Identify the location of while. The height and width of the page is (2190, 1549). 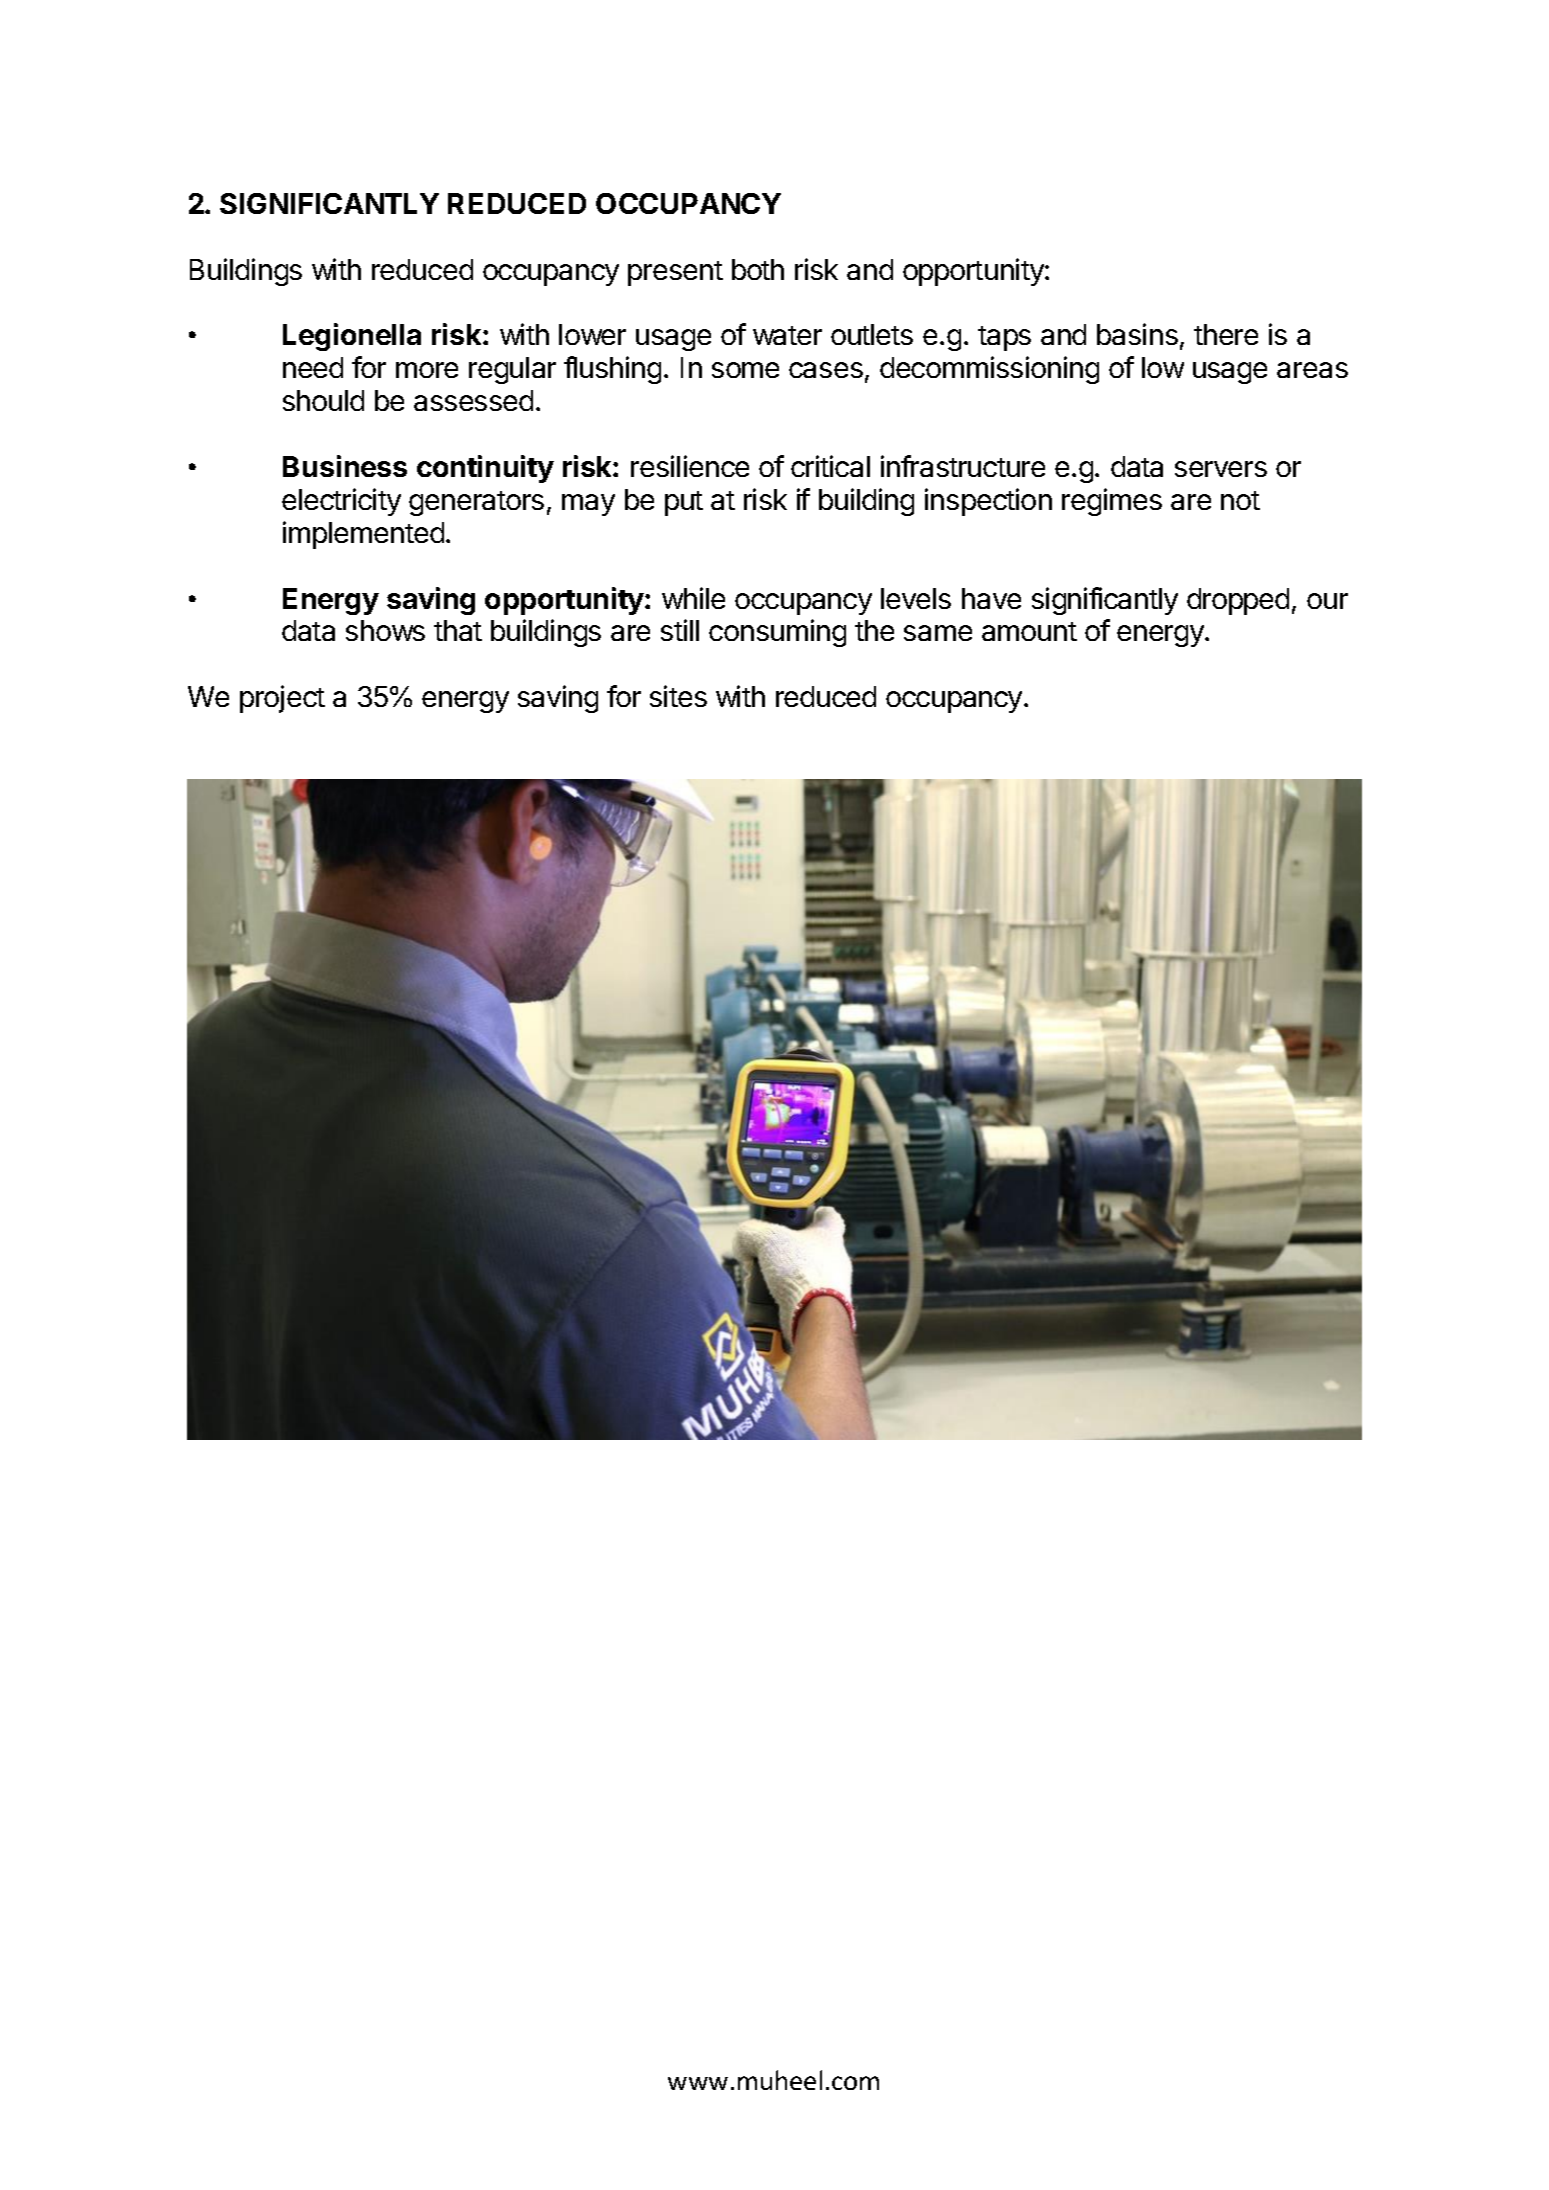
(693, 598).
